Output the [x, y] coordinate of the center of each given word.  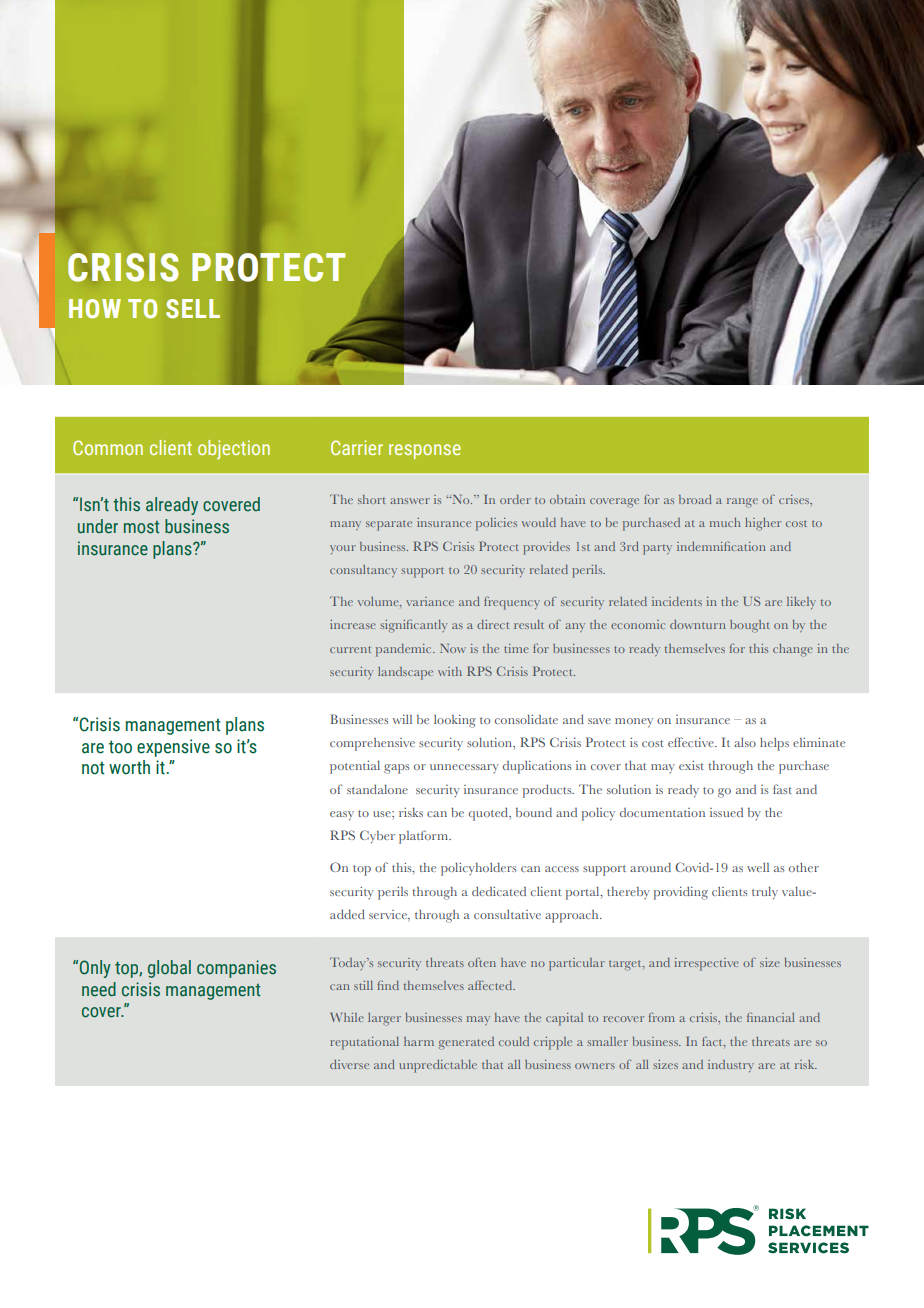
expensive [173, 748]
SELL [193, 309]
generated [466, 1043]
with [450, 671]
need [99, 989]
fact [713, 1042]
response [425, 451]
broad [695, 499]
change [793, 650]
